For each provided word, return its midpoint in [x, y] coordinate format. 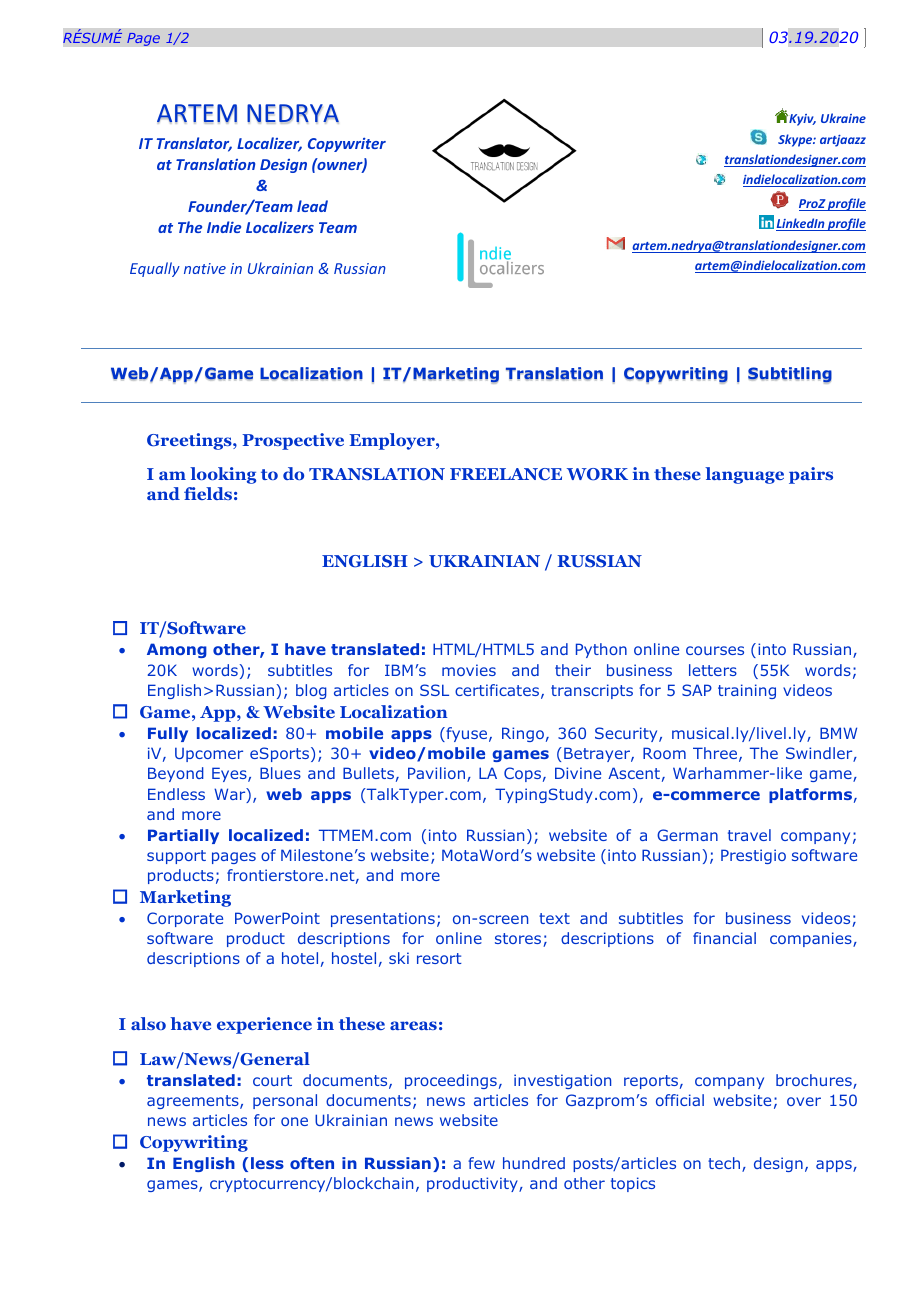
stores [519, 940]
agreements [194, 1102]
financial [724, 938]
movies [469, 670]
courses [715, 650]
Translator [194, 144]
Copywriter [347, 145]
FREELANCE [506, 474]
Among [177, 650]
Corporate [185, 919]
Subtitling [790, 375]
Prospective [293, 441]
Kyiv [801, 120]
